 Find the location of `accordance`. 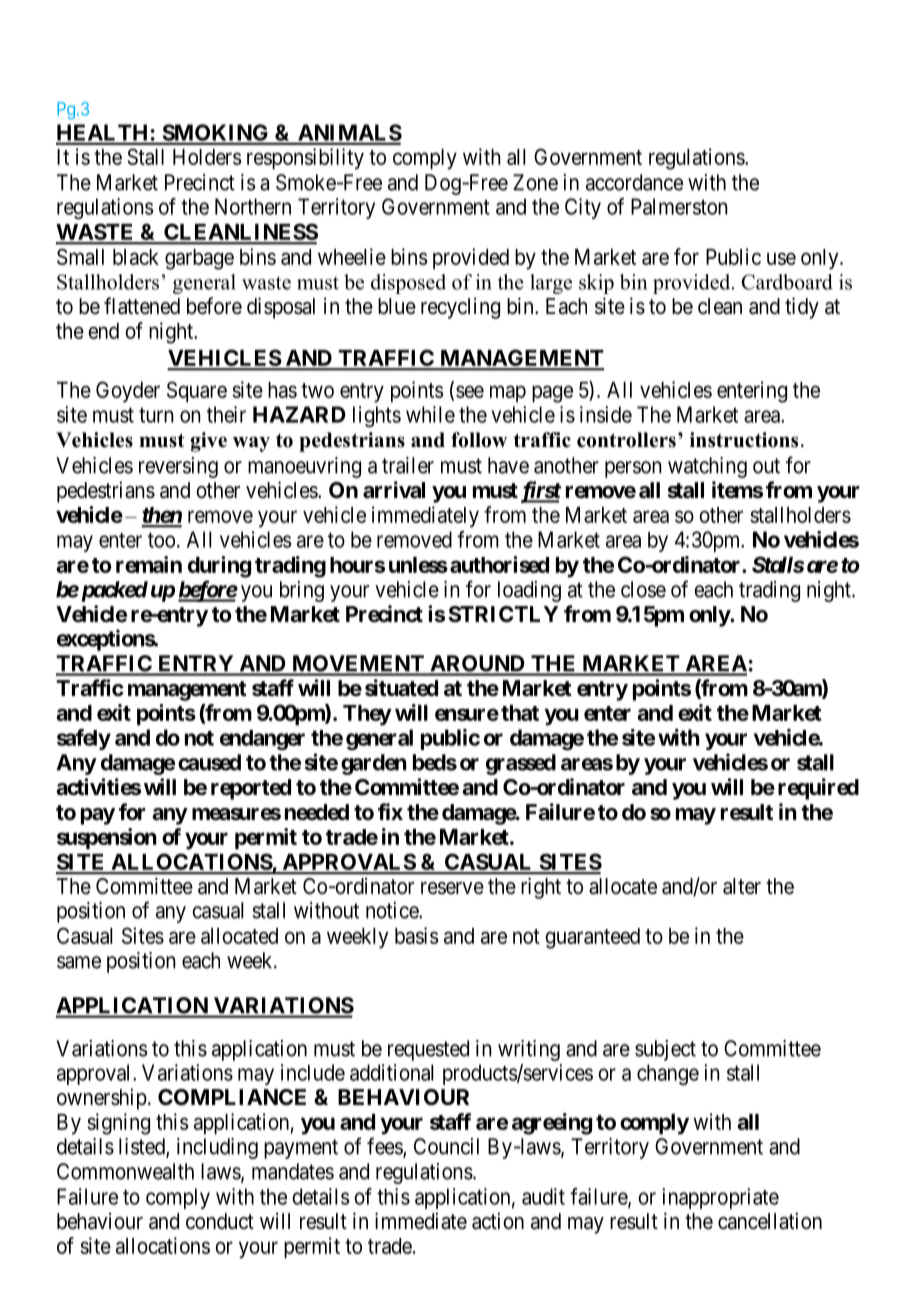

accordance is located at coordinates (634, 182).
